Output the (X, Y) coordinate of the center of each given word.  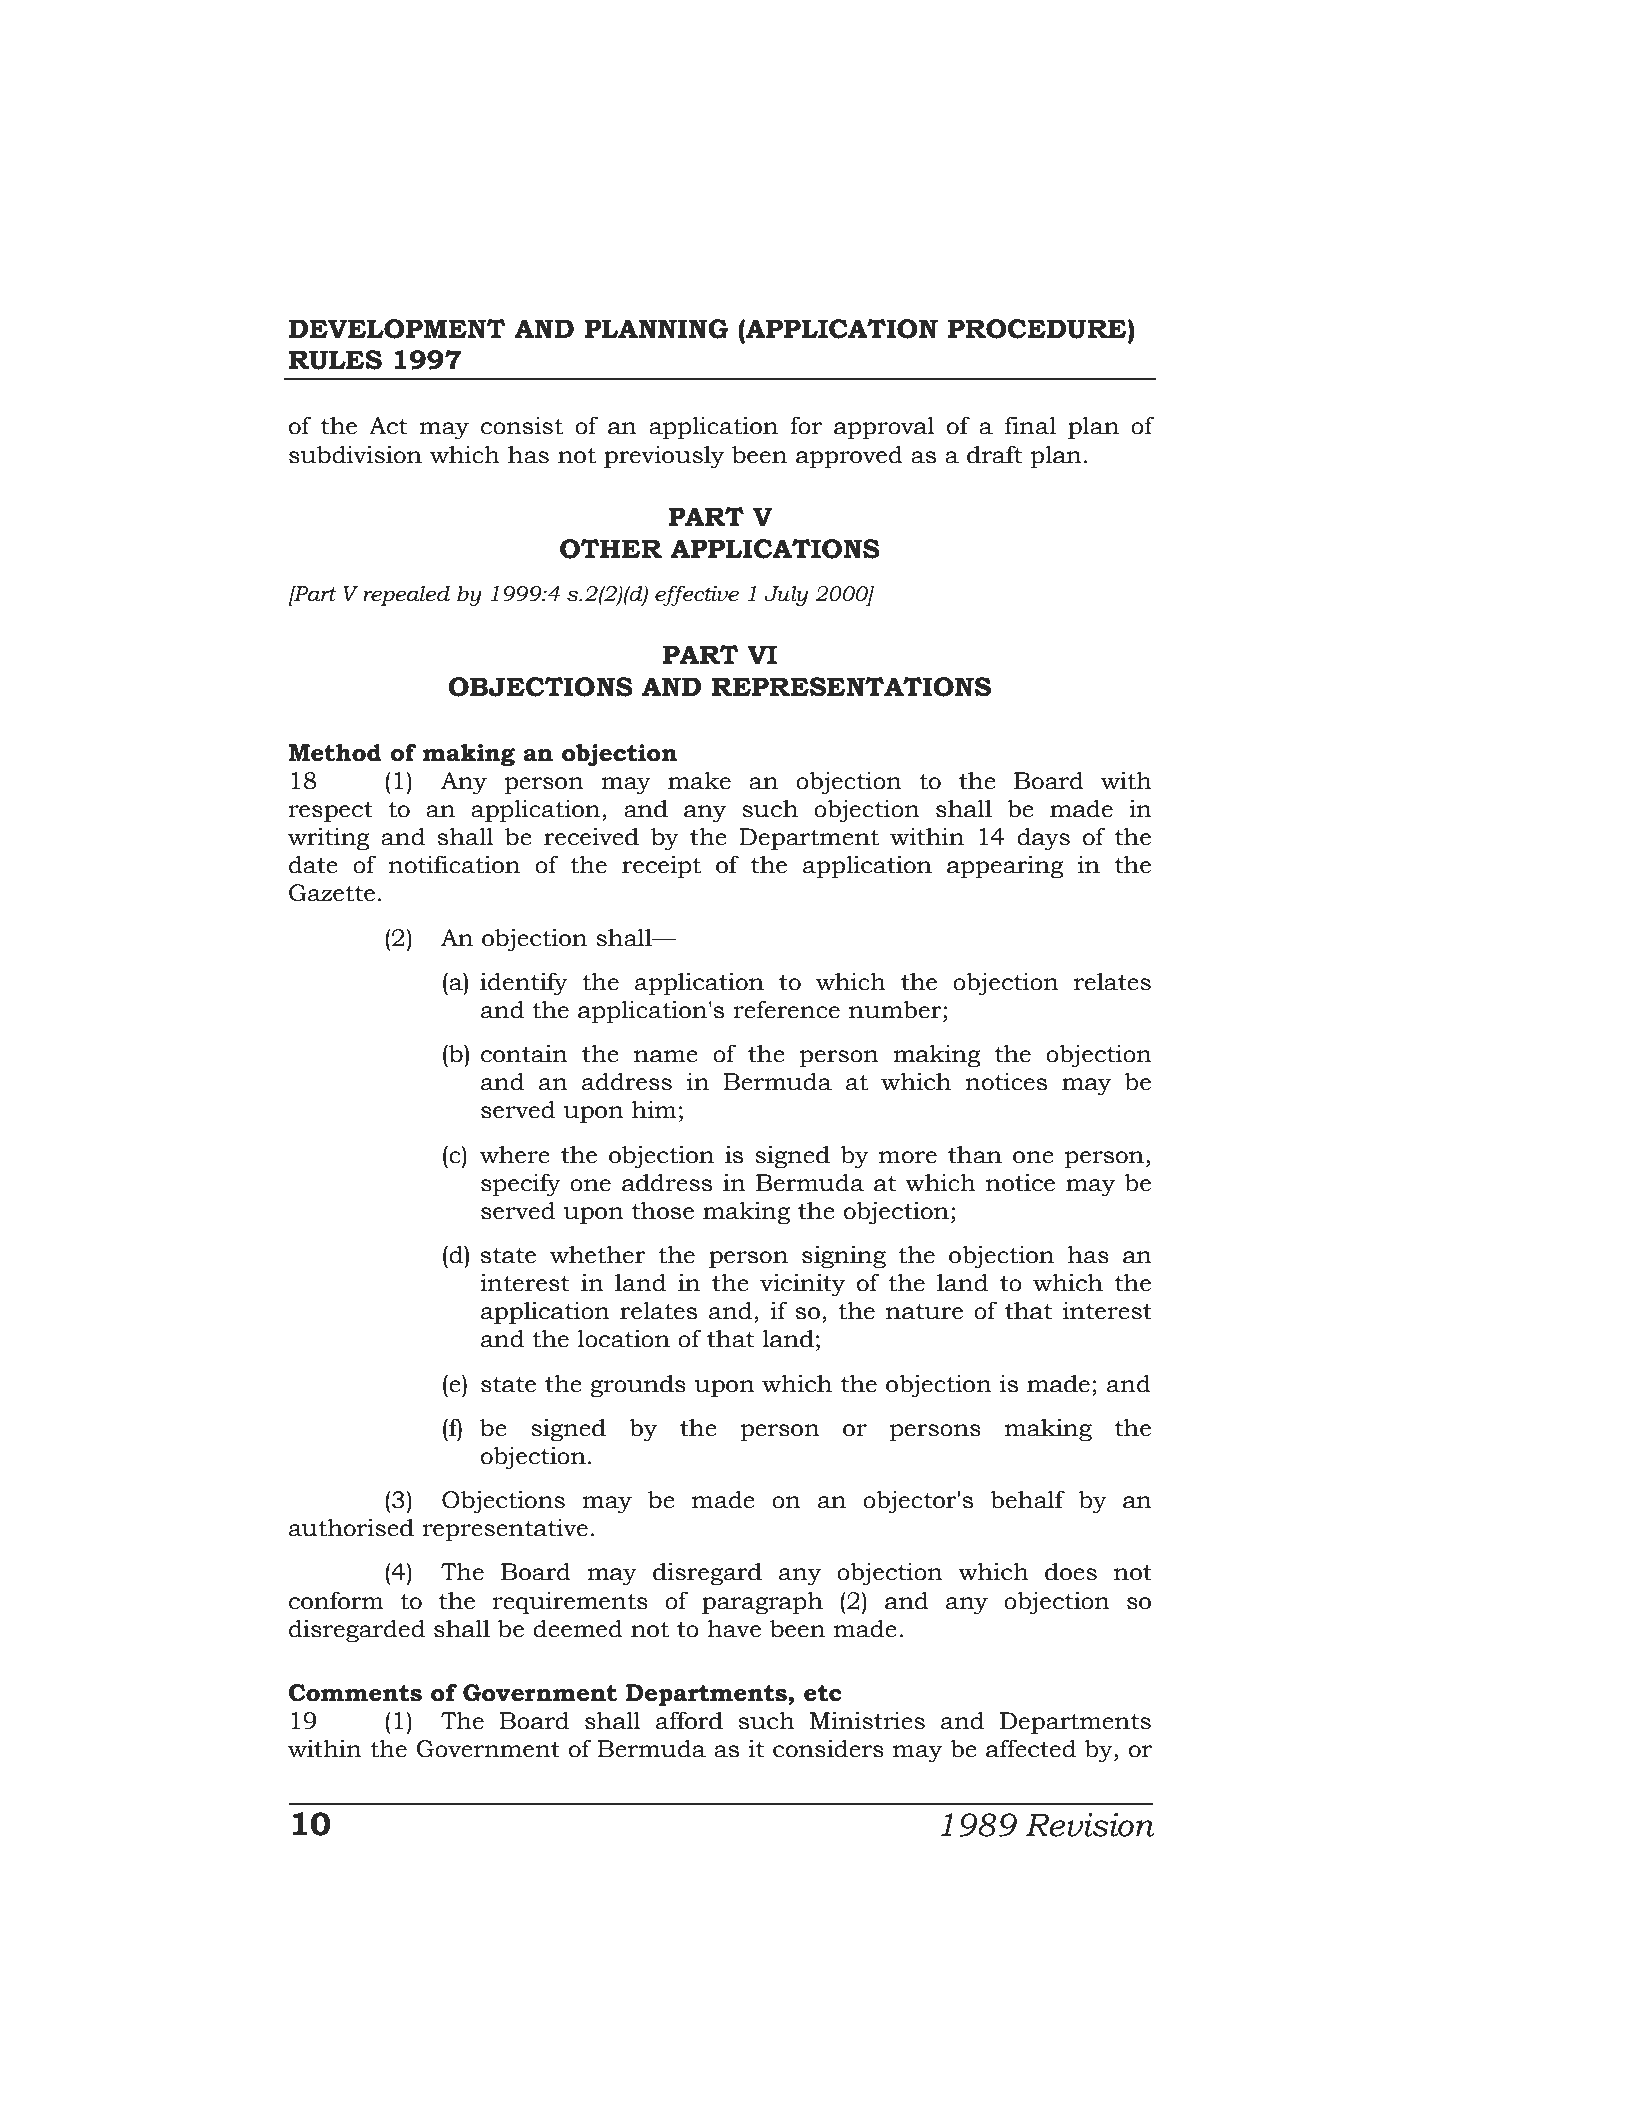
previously (664, 457)
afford (689, 1720)
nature (924, 1312)
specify (521, 1185)
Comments (355, 1693)
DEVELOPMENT (397, 329)
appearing (1005, 867)
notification (454, 864)
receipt (661, 867)
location (624, 1338)
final (1030, 425)
